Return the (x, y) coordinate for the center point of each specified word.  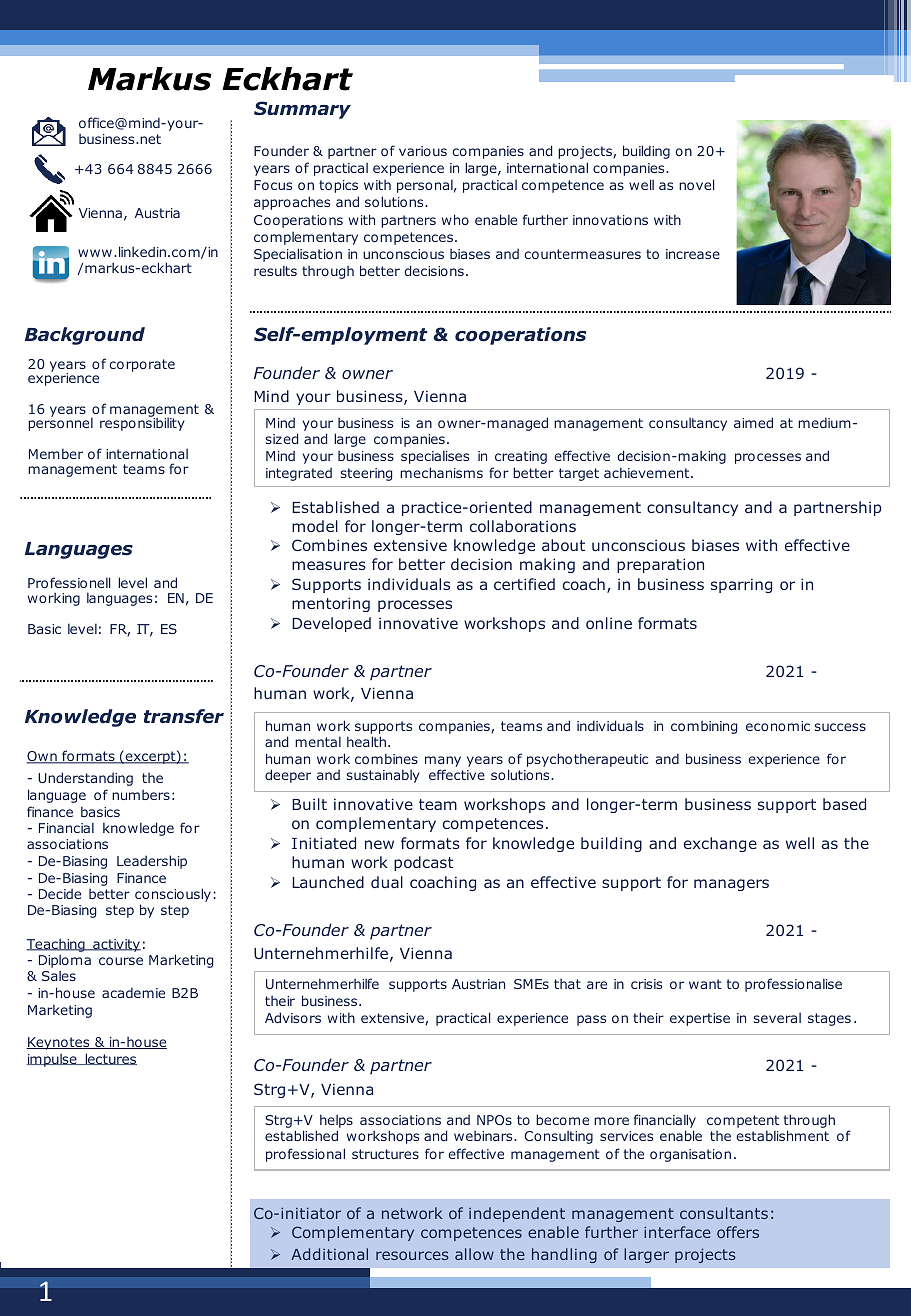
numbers (141, 795)
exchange (720, 844)
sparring (741, 585)
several (777, 1018)
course (121, 961)
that (567, 983)
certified (524, 584)
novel (697, 184)
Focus (273, 185)
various (423, 151)
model (315, 526)
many (443, 763)
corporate (142, 365)
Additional (329, 1254)
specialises (435, 457)
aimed (753, 422)
